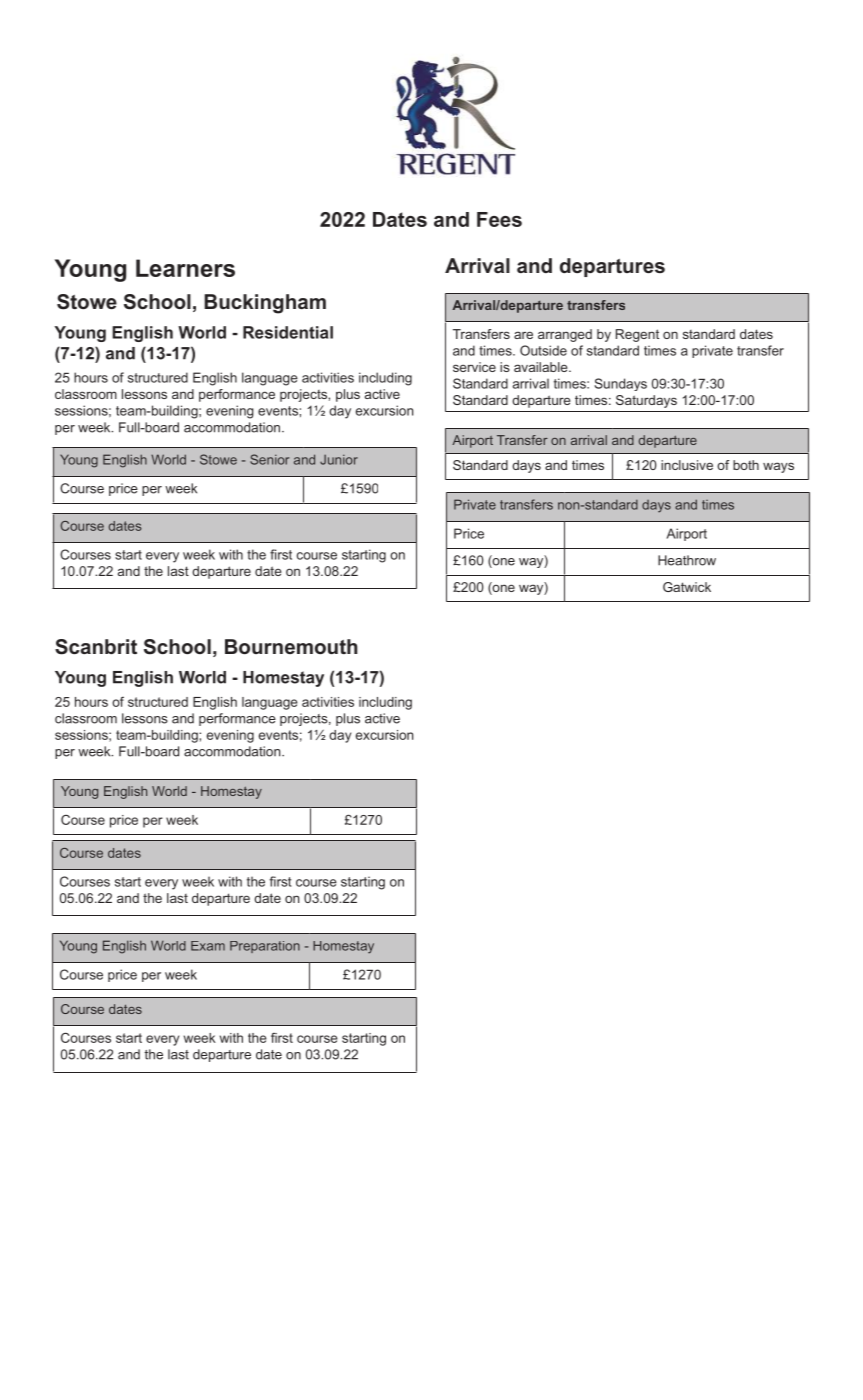  What do you see at coordinates (687, 560) in the screenshot?
I see `Heathrow` at bounding box center [687, 560].
